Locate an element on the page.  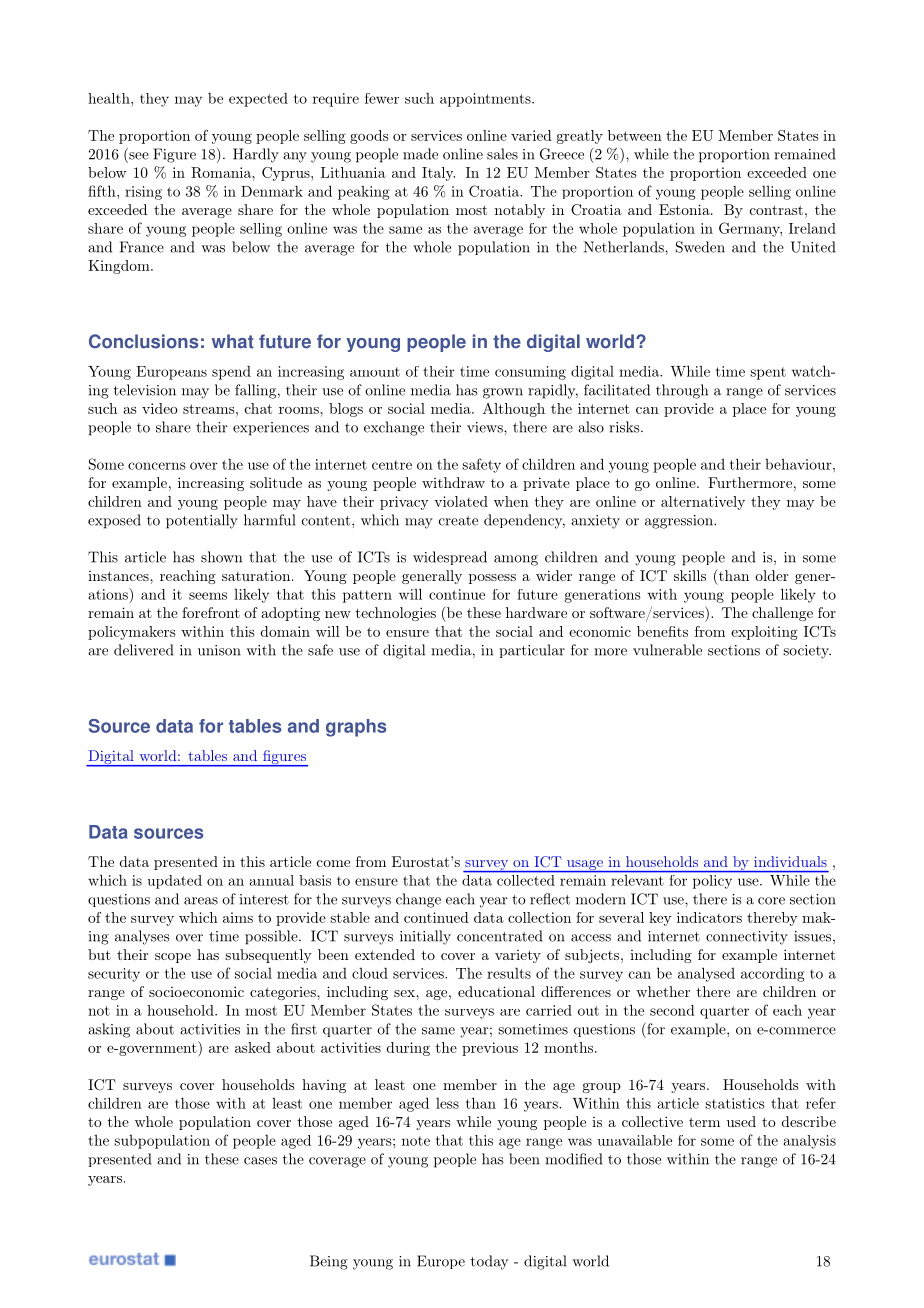
Romania is located at coordinates (222, 172).
